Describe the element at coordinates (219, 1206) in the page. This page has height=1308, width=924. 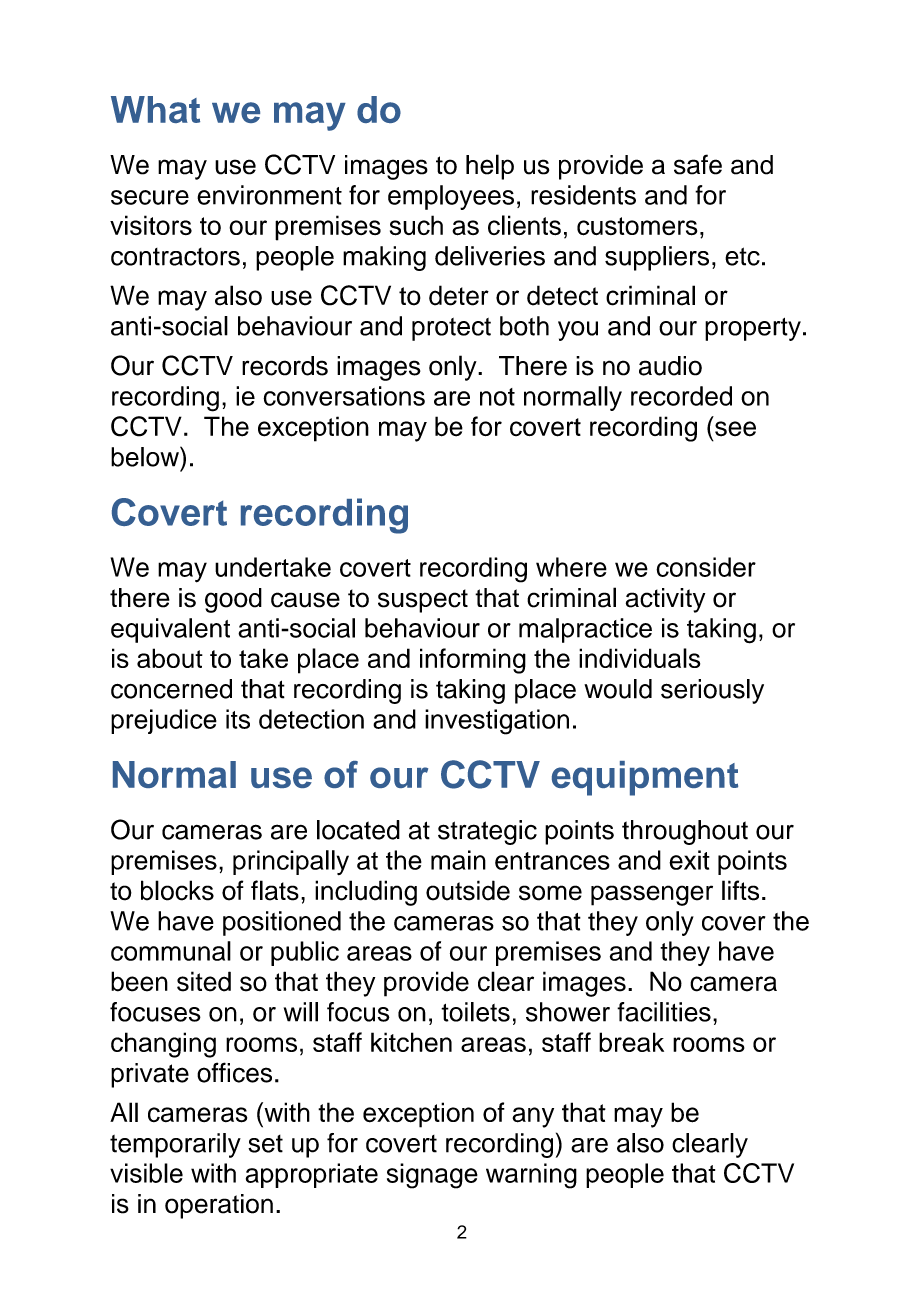
I see `operation` at that location.
